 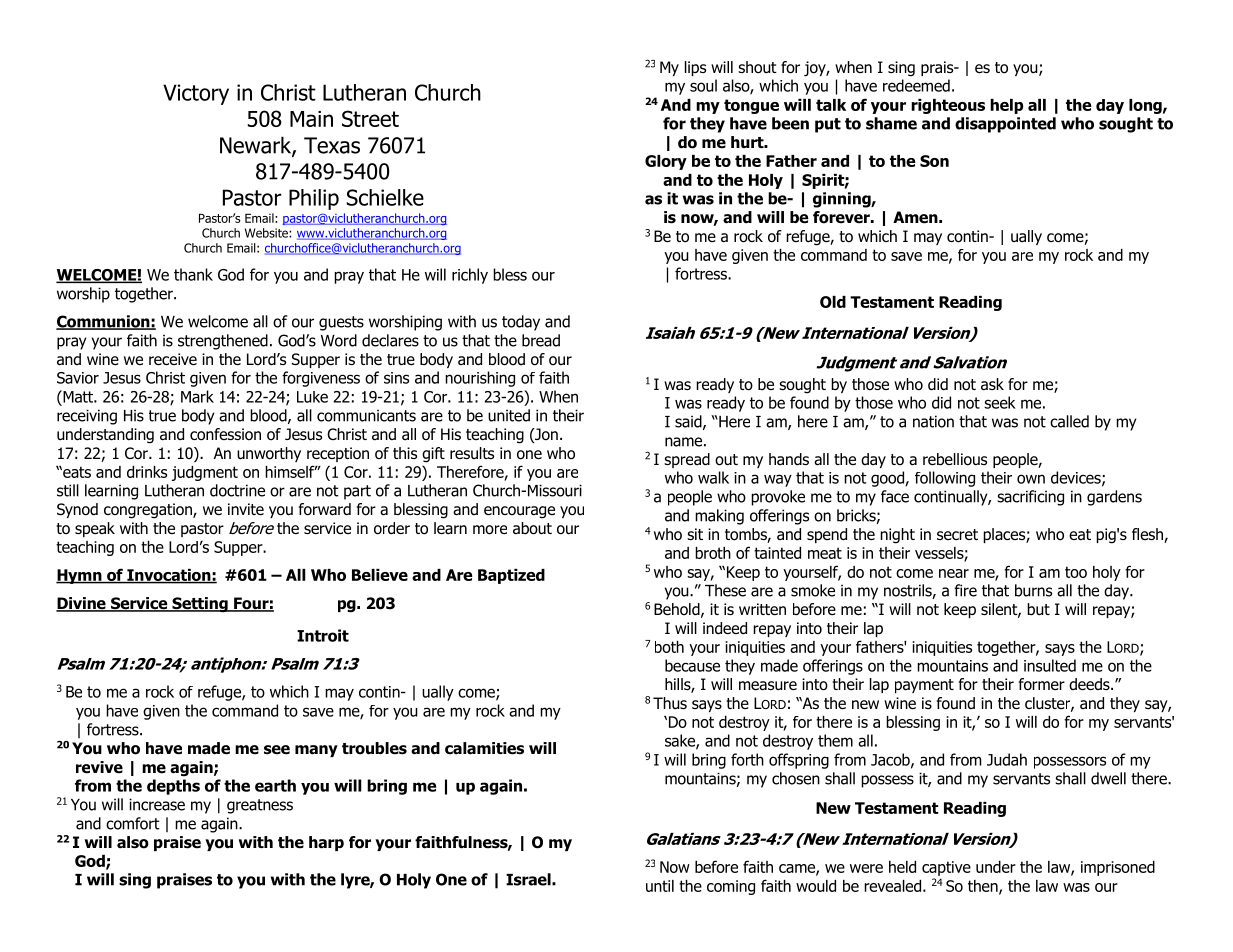 I want to click on captive, so click(x=946, y=868).
